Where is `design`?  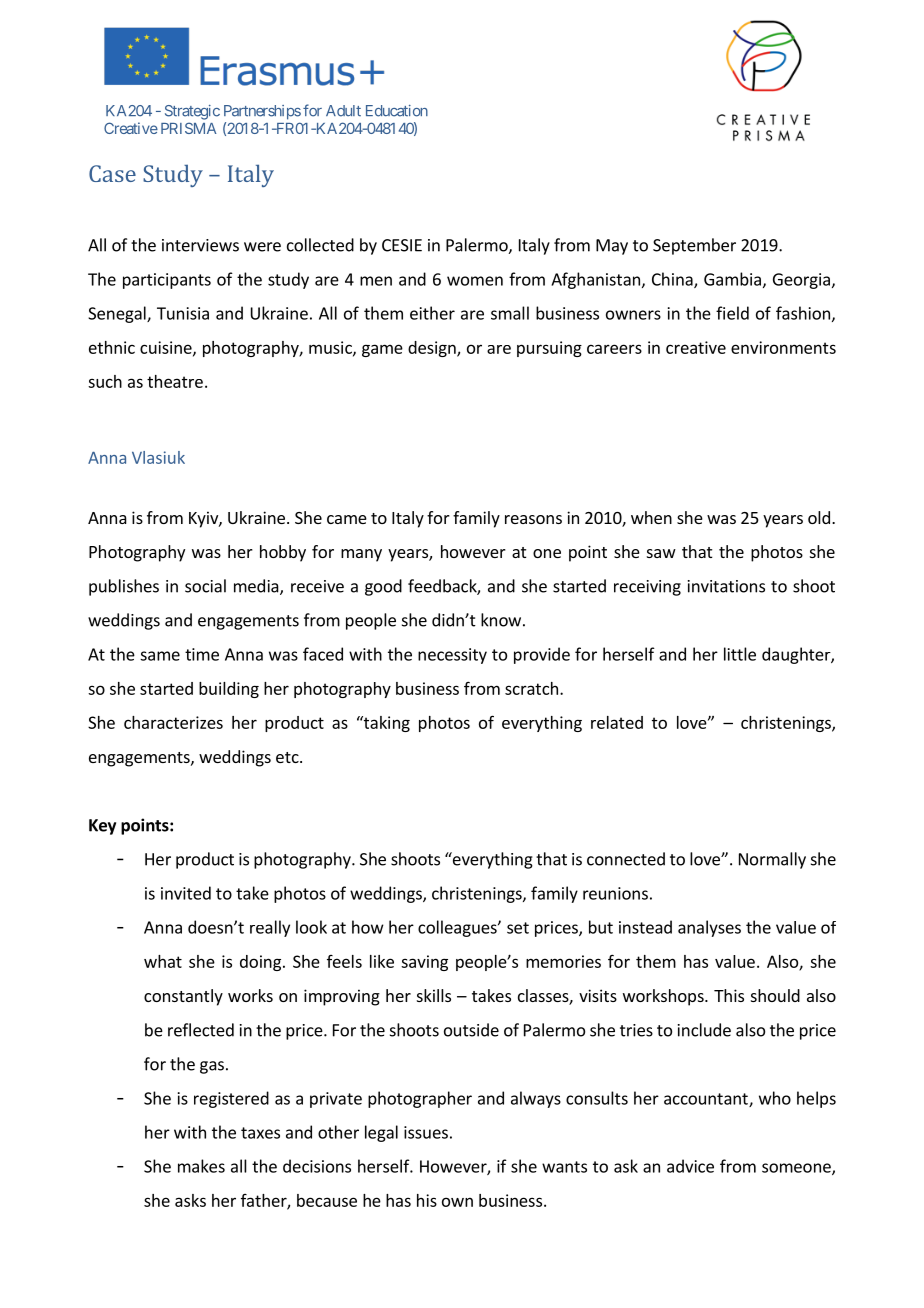
design is located at coordinates (433, 349).
